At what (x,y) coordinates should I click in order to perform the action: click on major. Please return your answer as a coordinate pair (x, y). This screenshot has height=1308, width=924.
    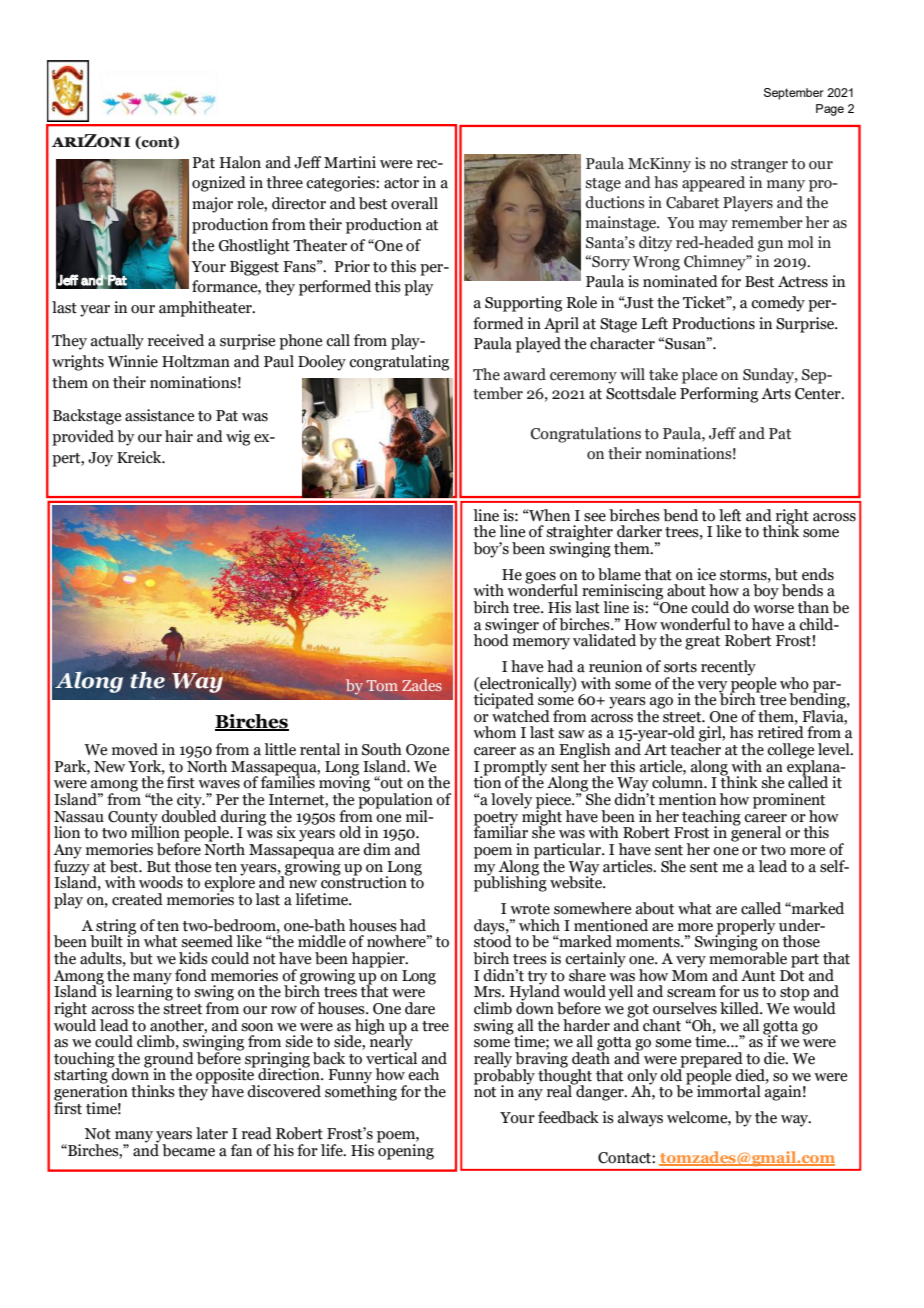
    Looking at the image, I should click on (212, 205).
